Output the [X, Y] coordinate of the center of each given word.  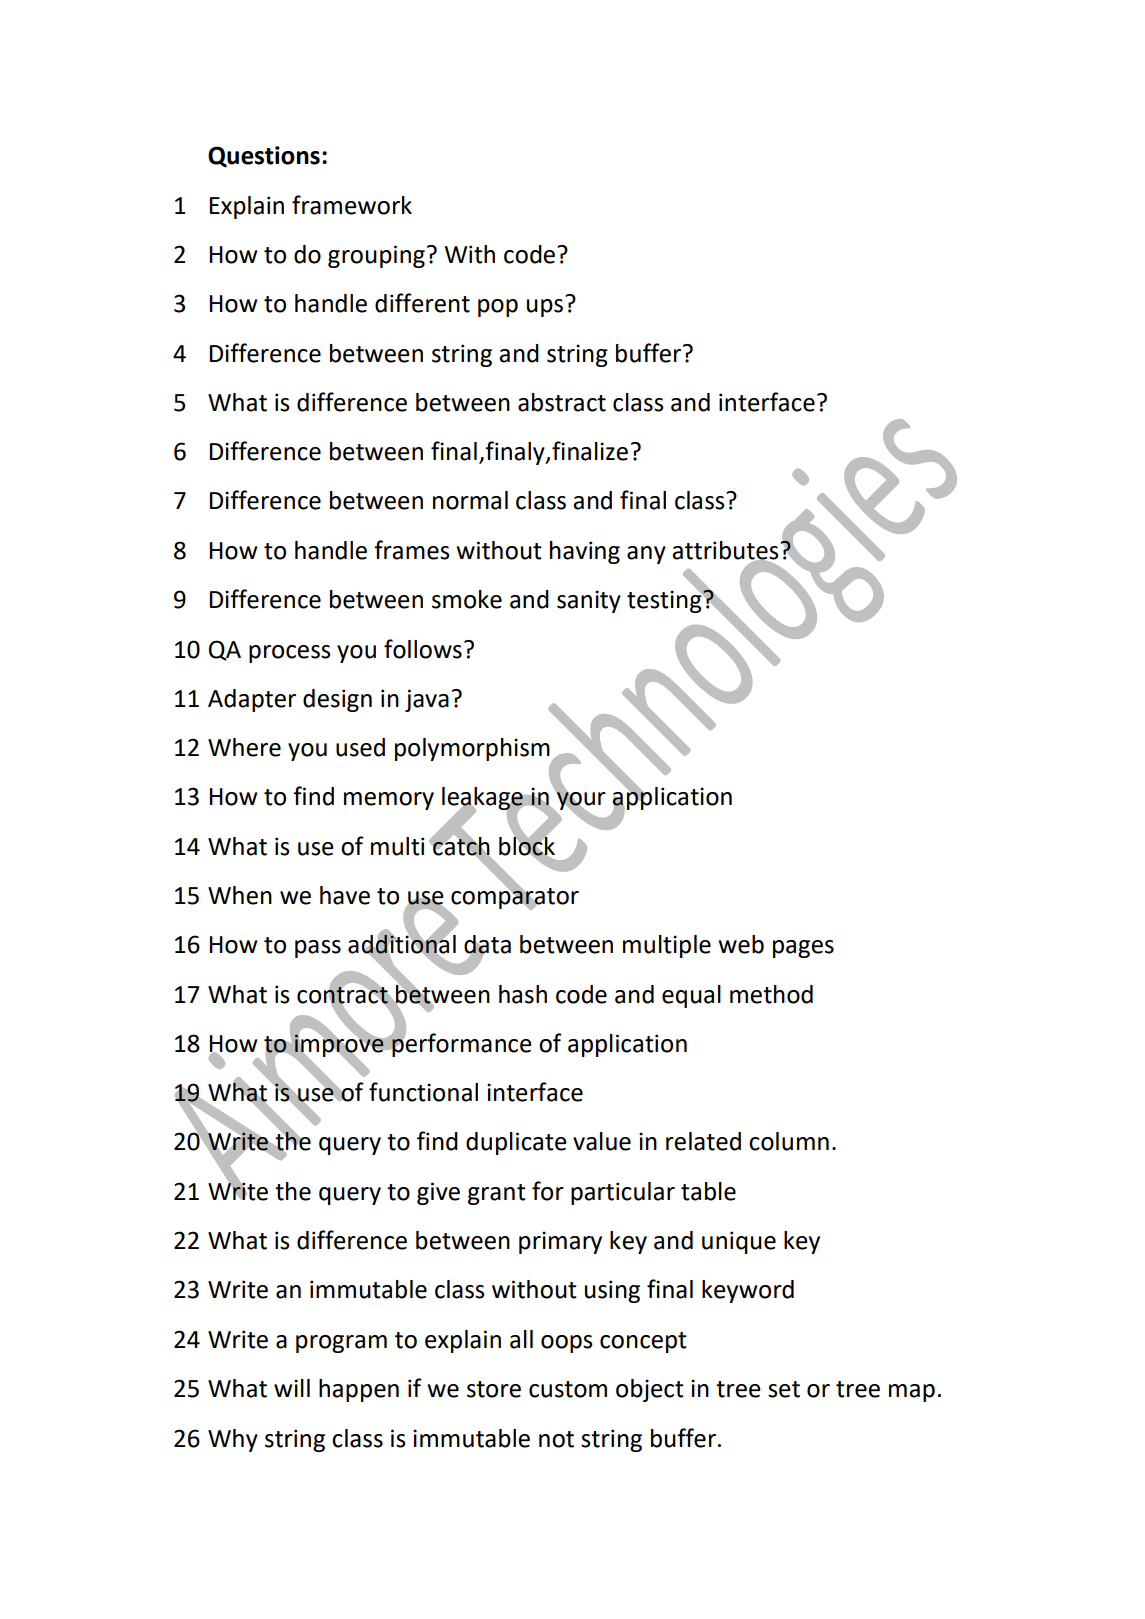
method [771, 994]
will [292, 1388]
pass [318, 949]
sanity [589, 601]
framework [352, 205]
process [290, 654]
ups [545, 308]
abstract [562, 402]
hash [523, 994]
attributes [726, 551]
